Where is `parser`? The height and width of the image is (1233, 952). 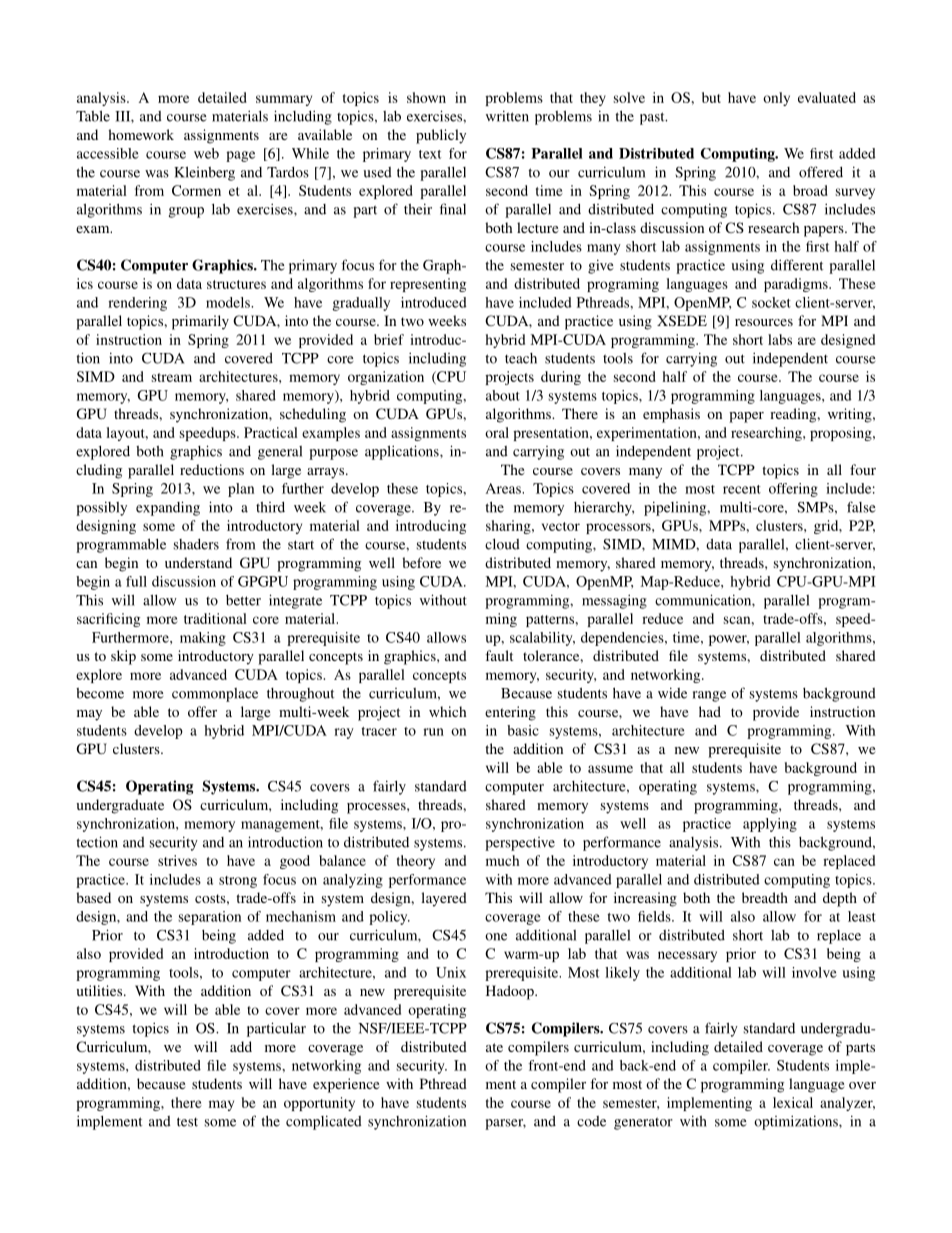
parser is located at coordinates (505, 1124).
